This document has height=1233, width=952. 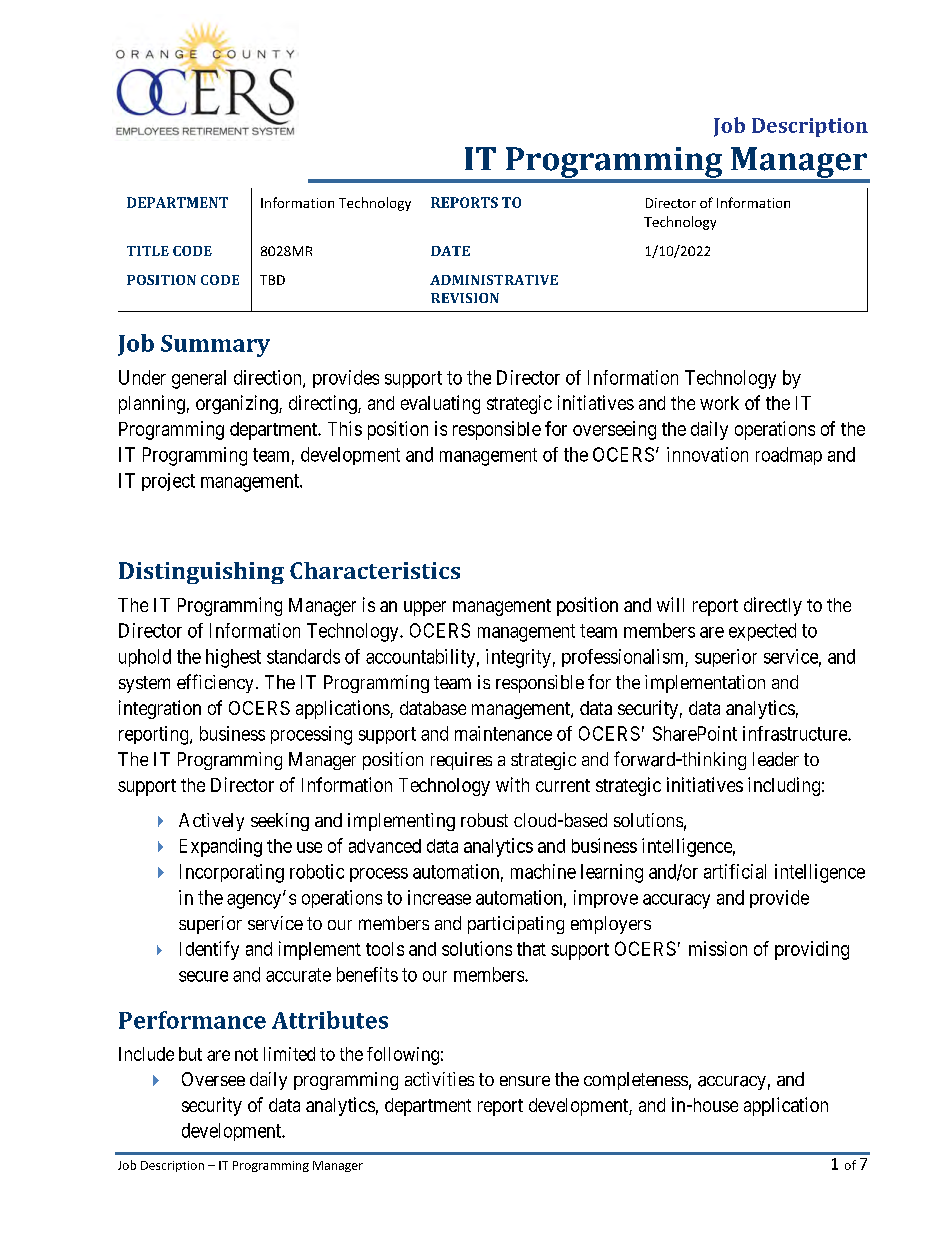 I want to click on TBD, so click(x=272, y=280).
